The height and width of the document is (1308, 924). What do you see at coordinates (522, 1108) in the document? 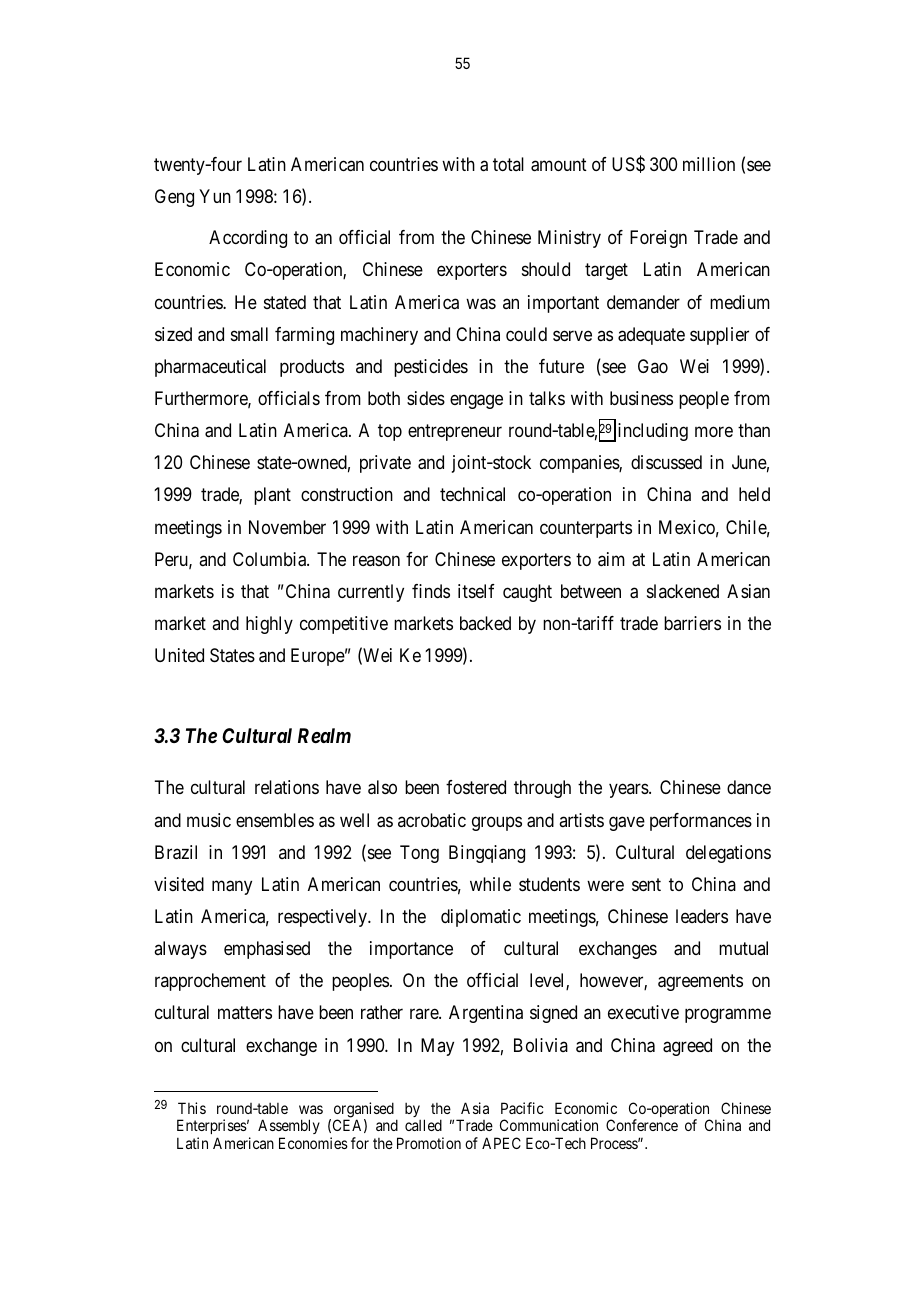
I see `Pacific` at bounding box center [522, 1108].
